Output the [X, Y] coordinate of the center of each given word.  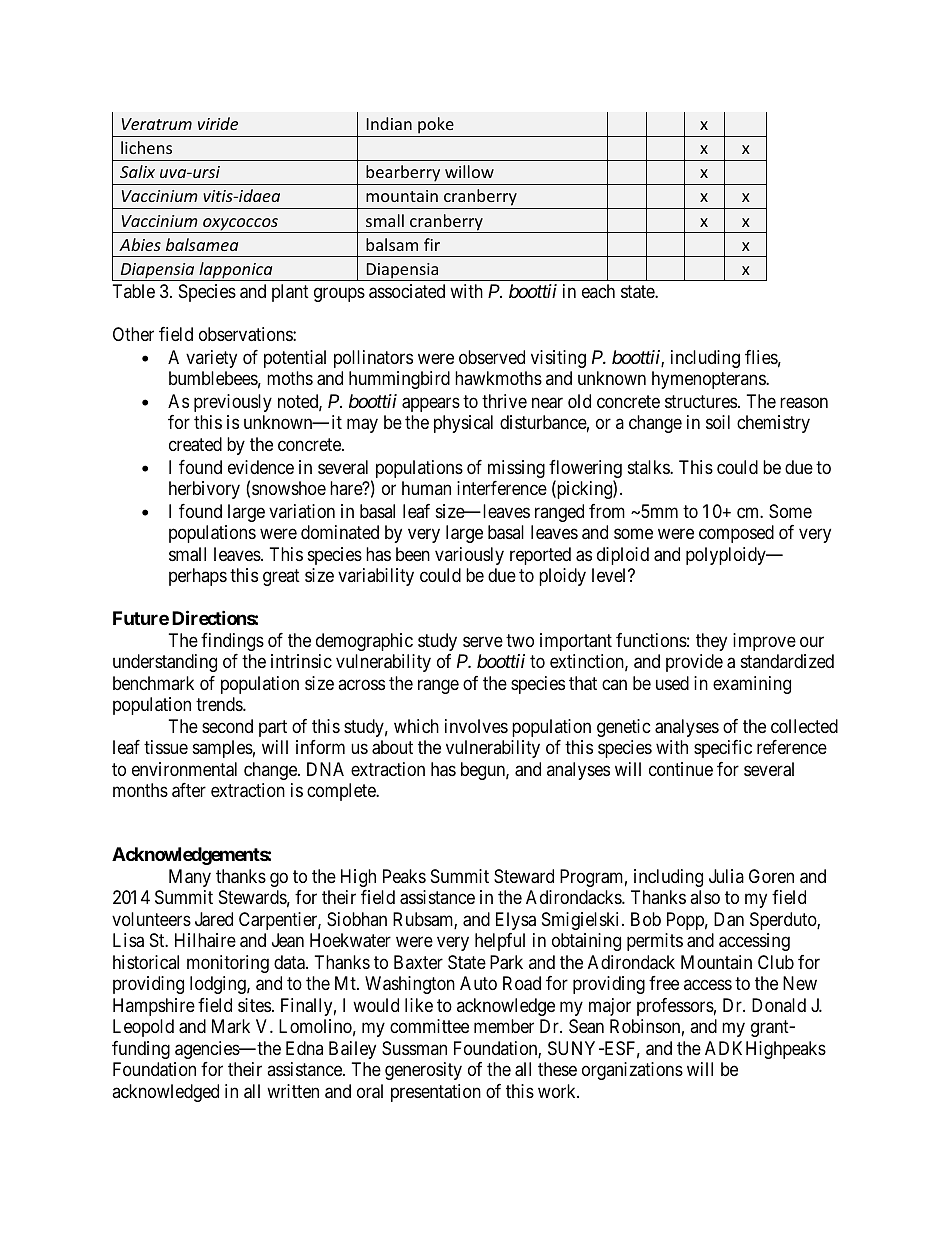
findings [232, 642]
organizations [632, 1071]
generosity [423, 1071]
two [520, 640]
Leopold [143, 1028]
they [711, 642]
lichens [146, 147]
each [598, 291]
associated [407, 291]
